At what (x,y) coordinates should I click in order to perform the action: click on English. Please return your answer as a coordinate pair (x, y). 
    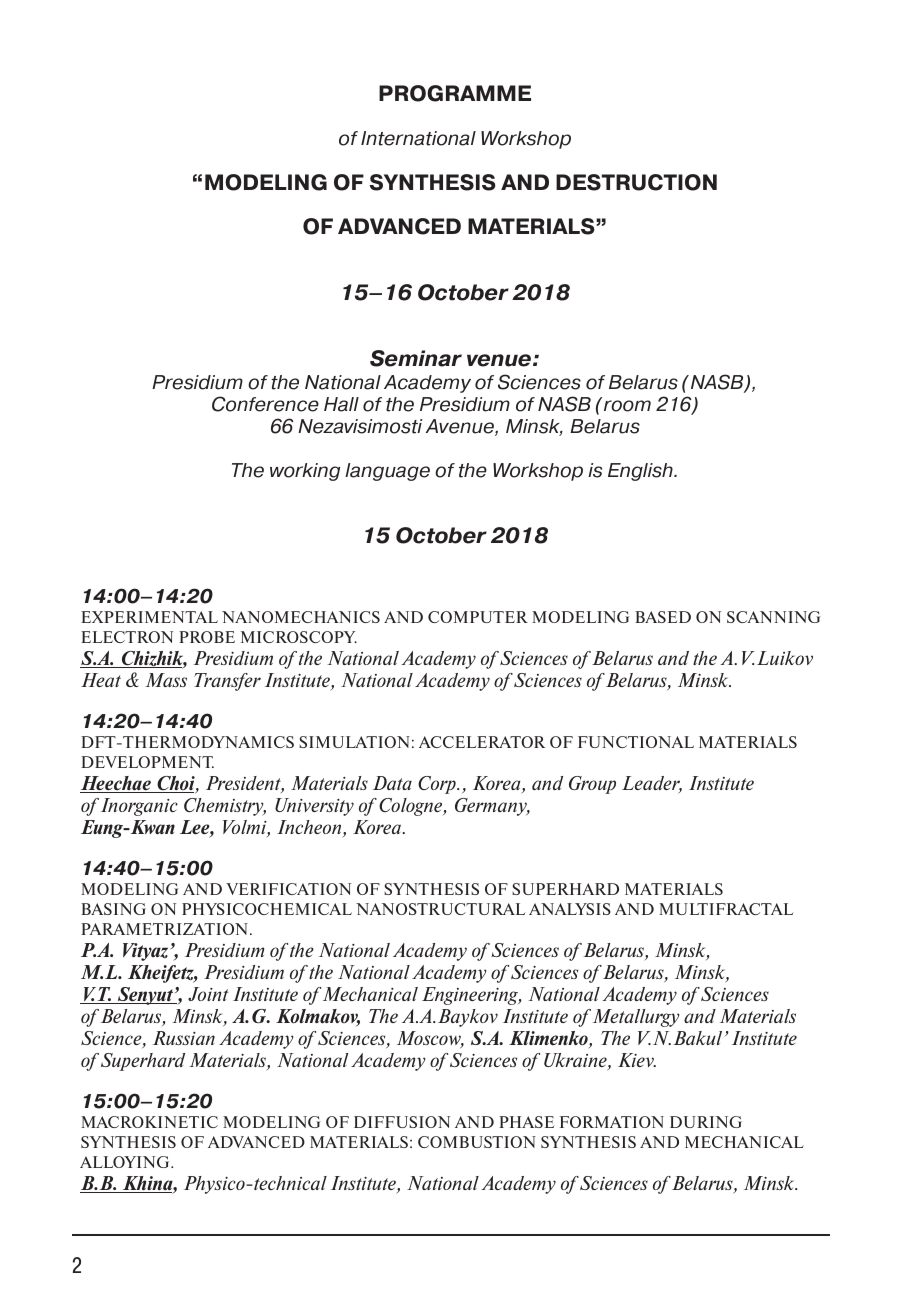
    Looking at the image, I should click on (641, 472).
